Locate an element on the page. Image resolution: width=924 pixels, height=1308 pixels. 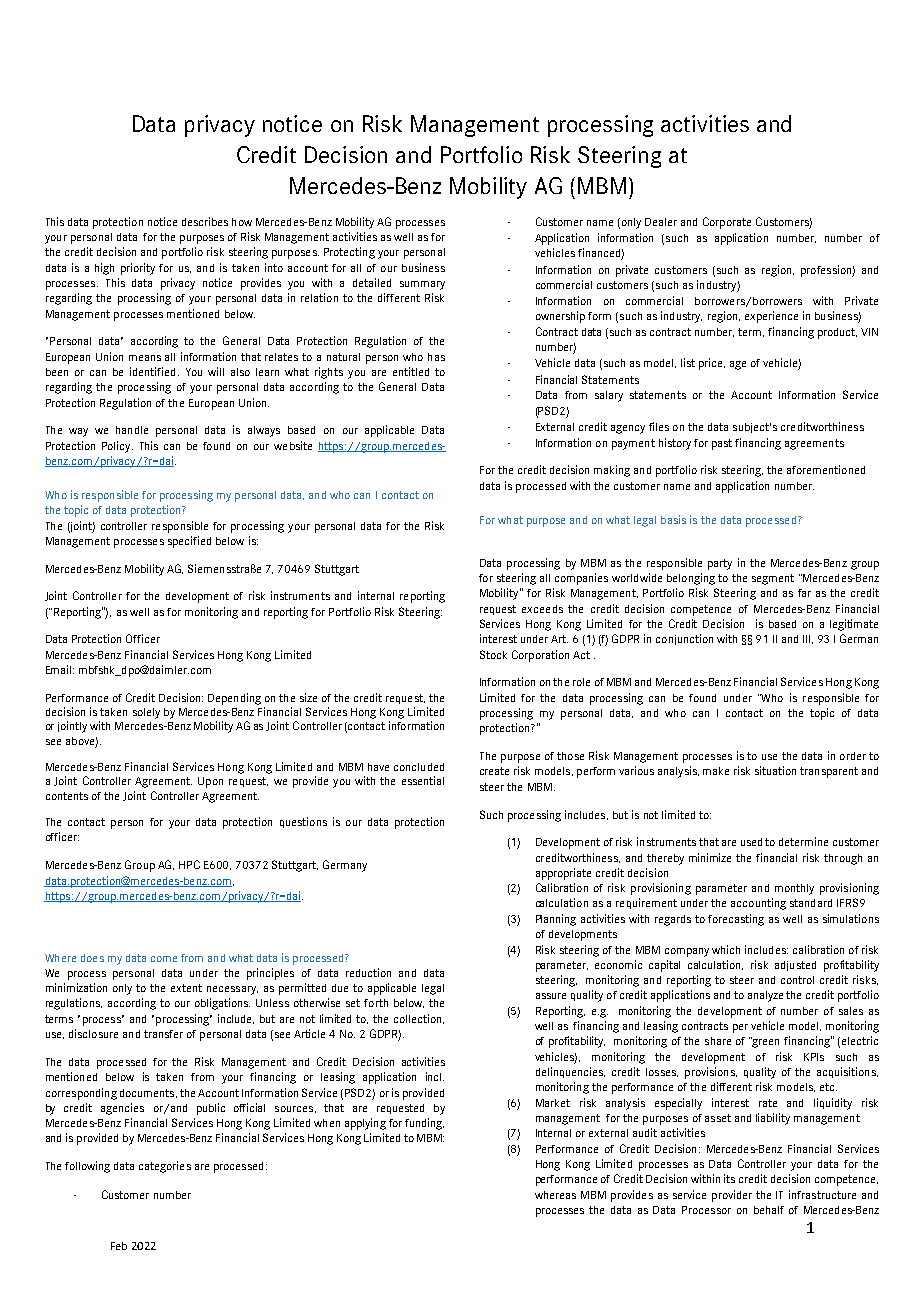
come is located at coordinates (164, 959).
